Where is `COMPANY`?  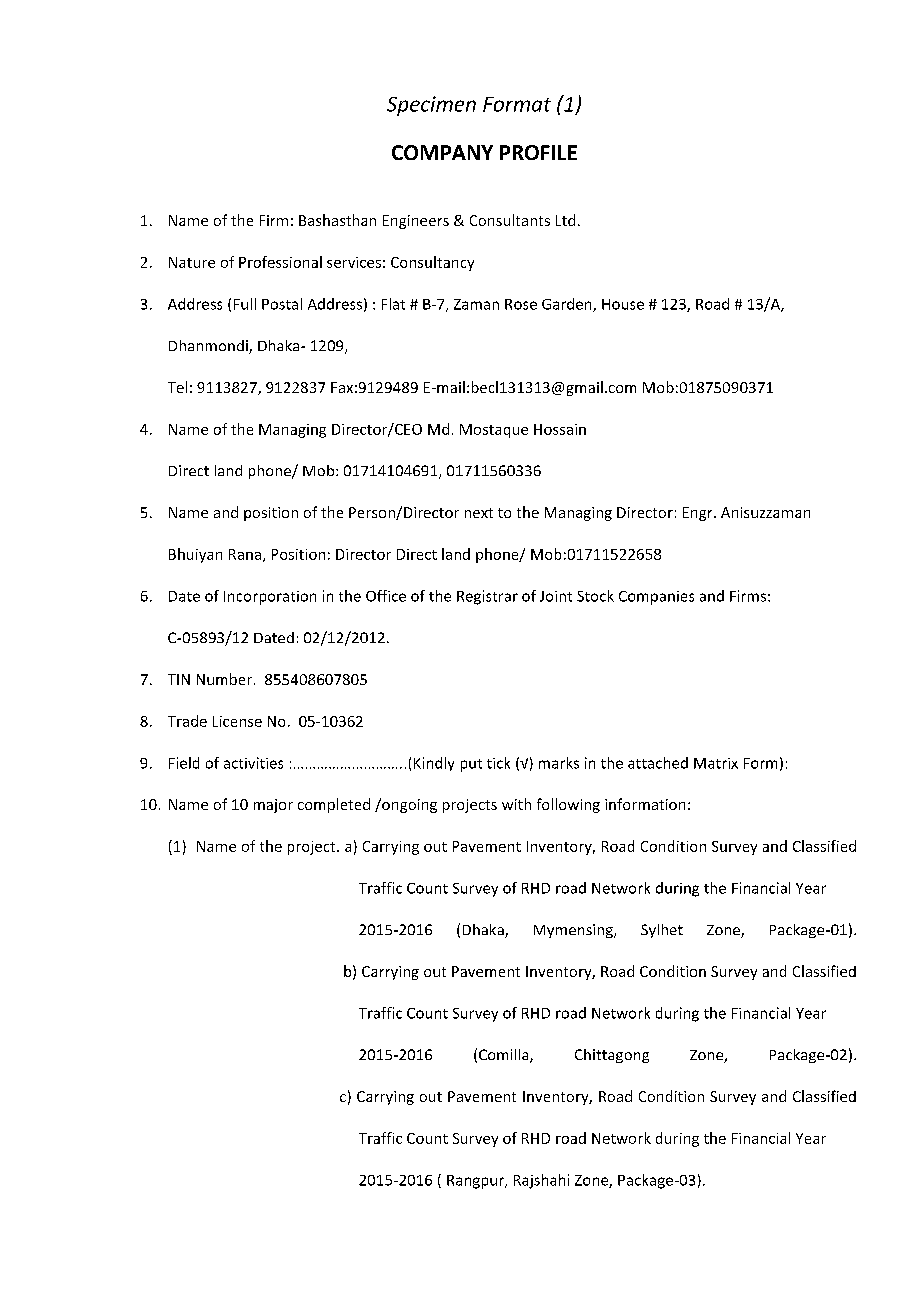
COMPANY is located at coordinates (442, 152).
